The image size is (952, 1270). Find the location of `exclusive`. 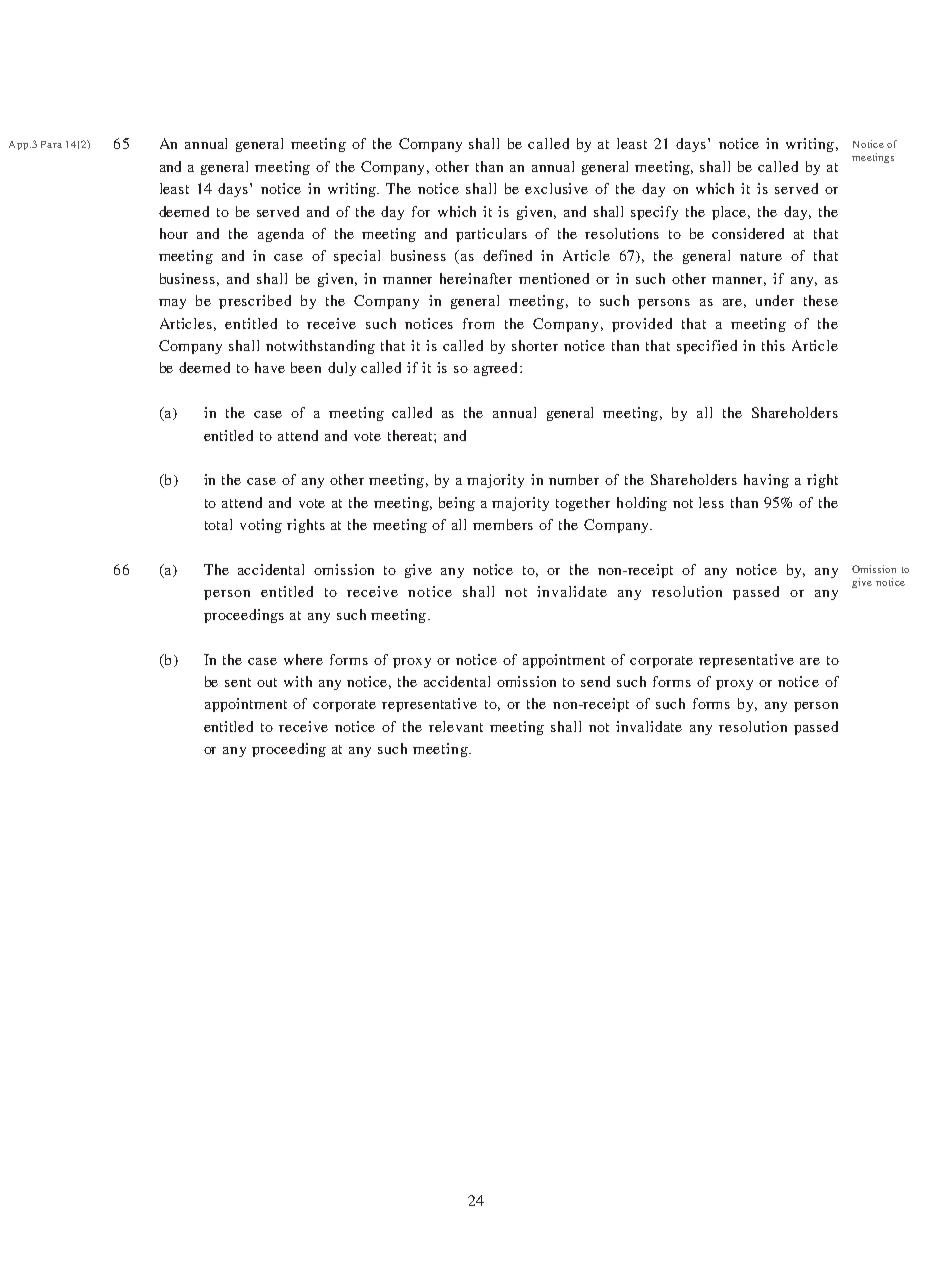

exclusive is located at coordinates (556, 188).
